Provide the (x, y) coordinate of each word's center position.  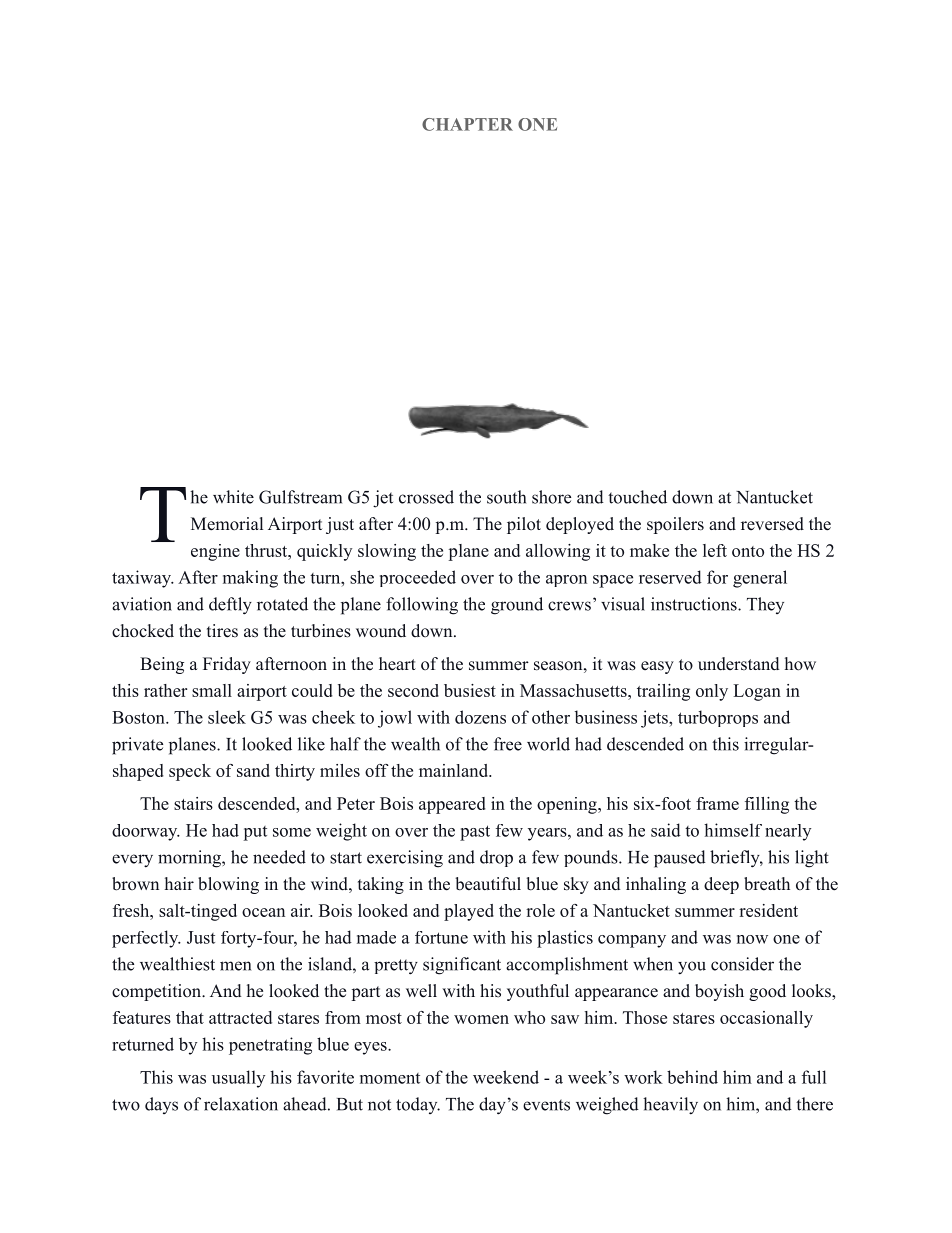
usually (238, 1079)
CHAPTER (467, 124)
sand (253, 770)
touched (637, 497)
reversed (772, 524)
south (506, 497)
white (233, 497)
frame (717, 803)
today (418, 1105)
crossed (426, 497)
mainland (455, 770)
